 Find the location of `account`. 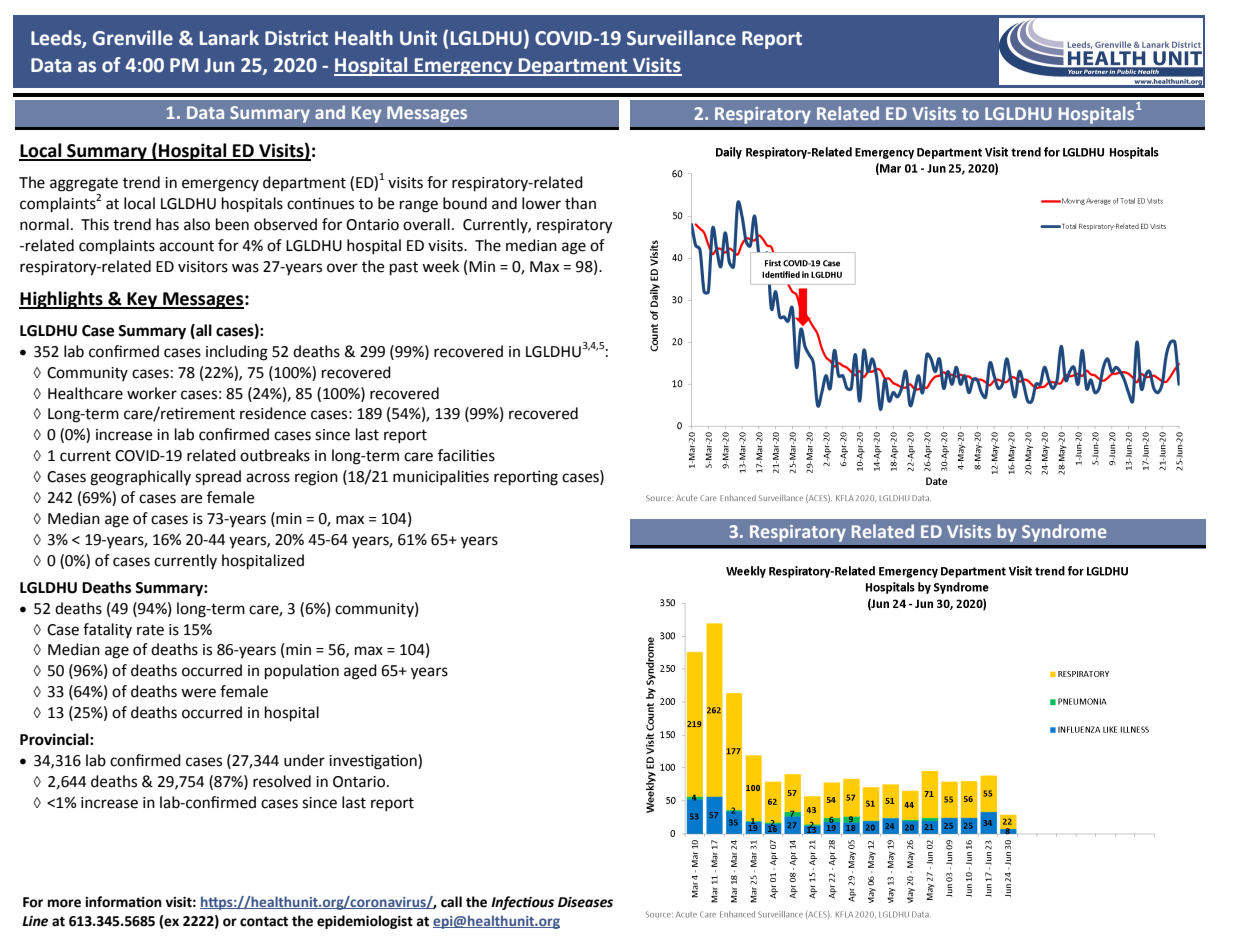

account is located at coordinates (186, 246).
